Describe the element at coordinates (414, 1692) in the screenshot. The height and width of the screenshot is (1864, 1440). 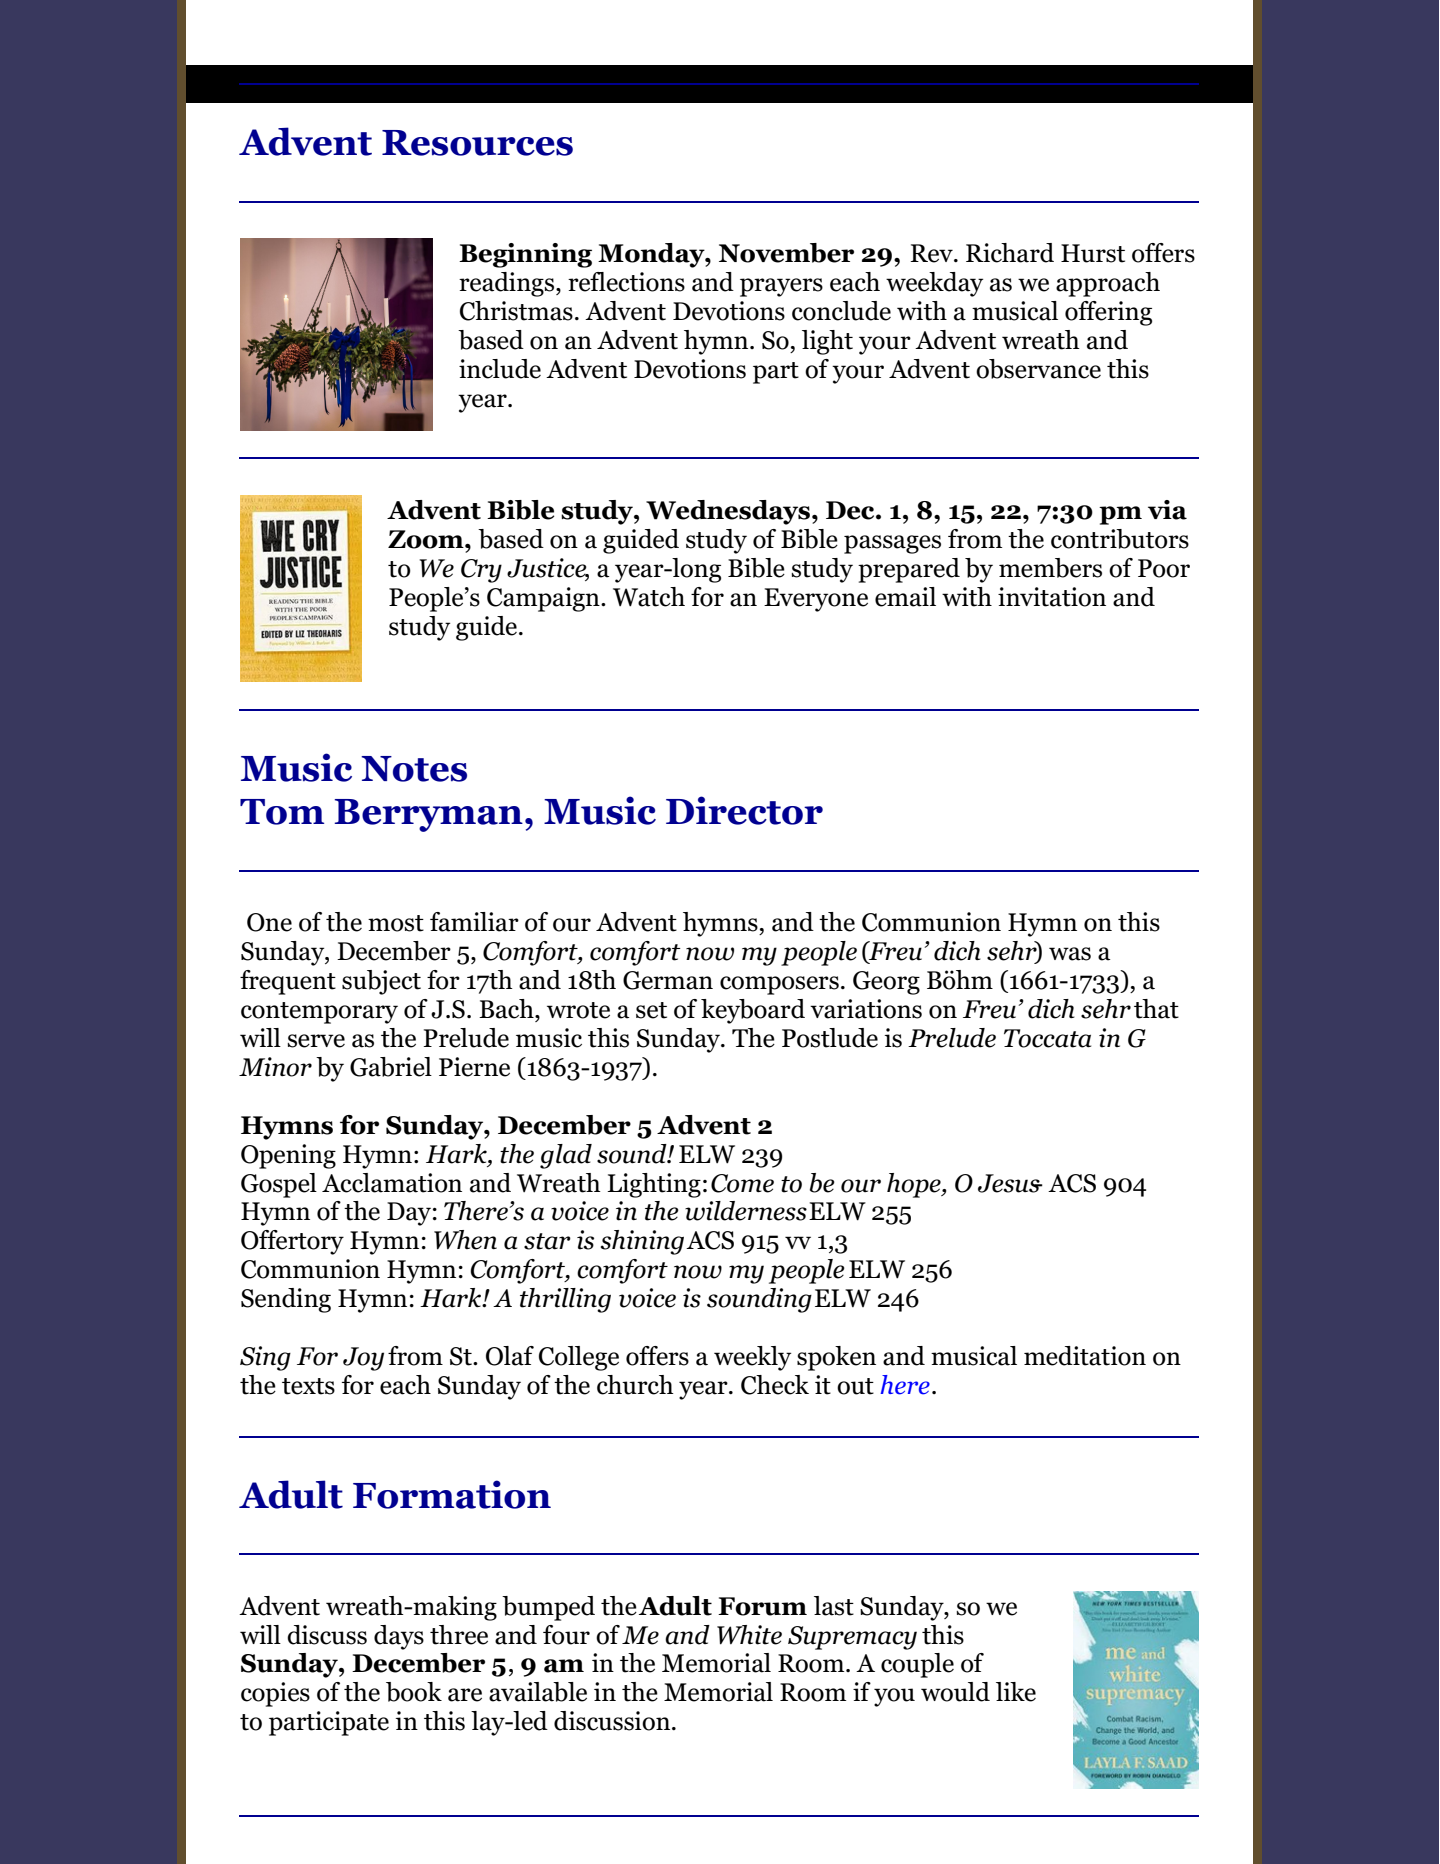
I see `book` at that location.
